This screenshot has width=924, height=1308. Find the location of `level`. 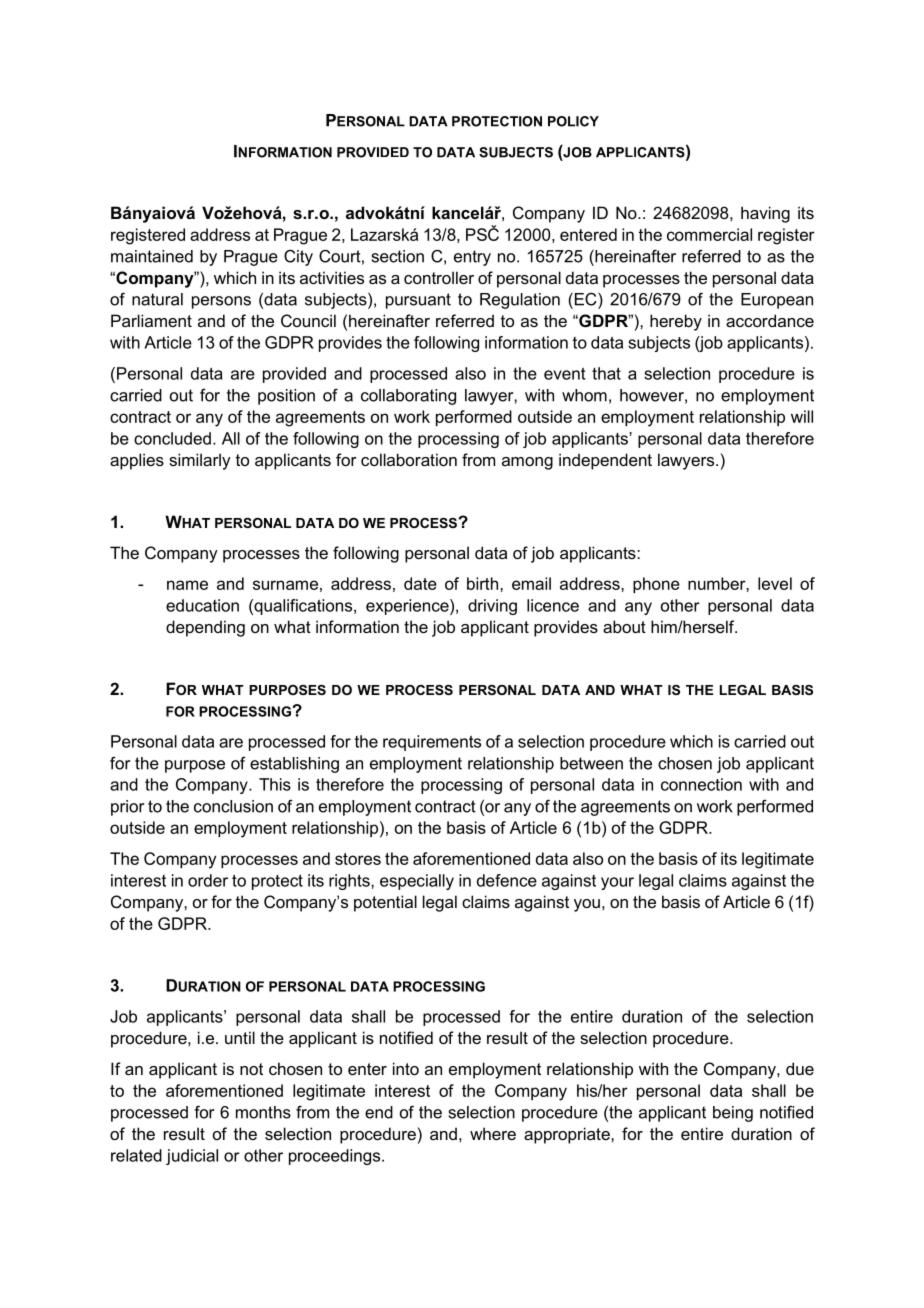

level is located at coordinates (775, 583).
